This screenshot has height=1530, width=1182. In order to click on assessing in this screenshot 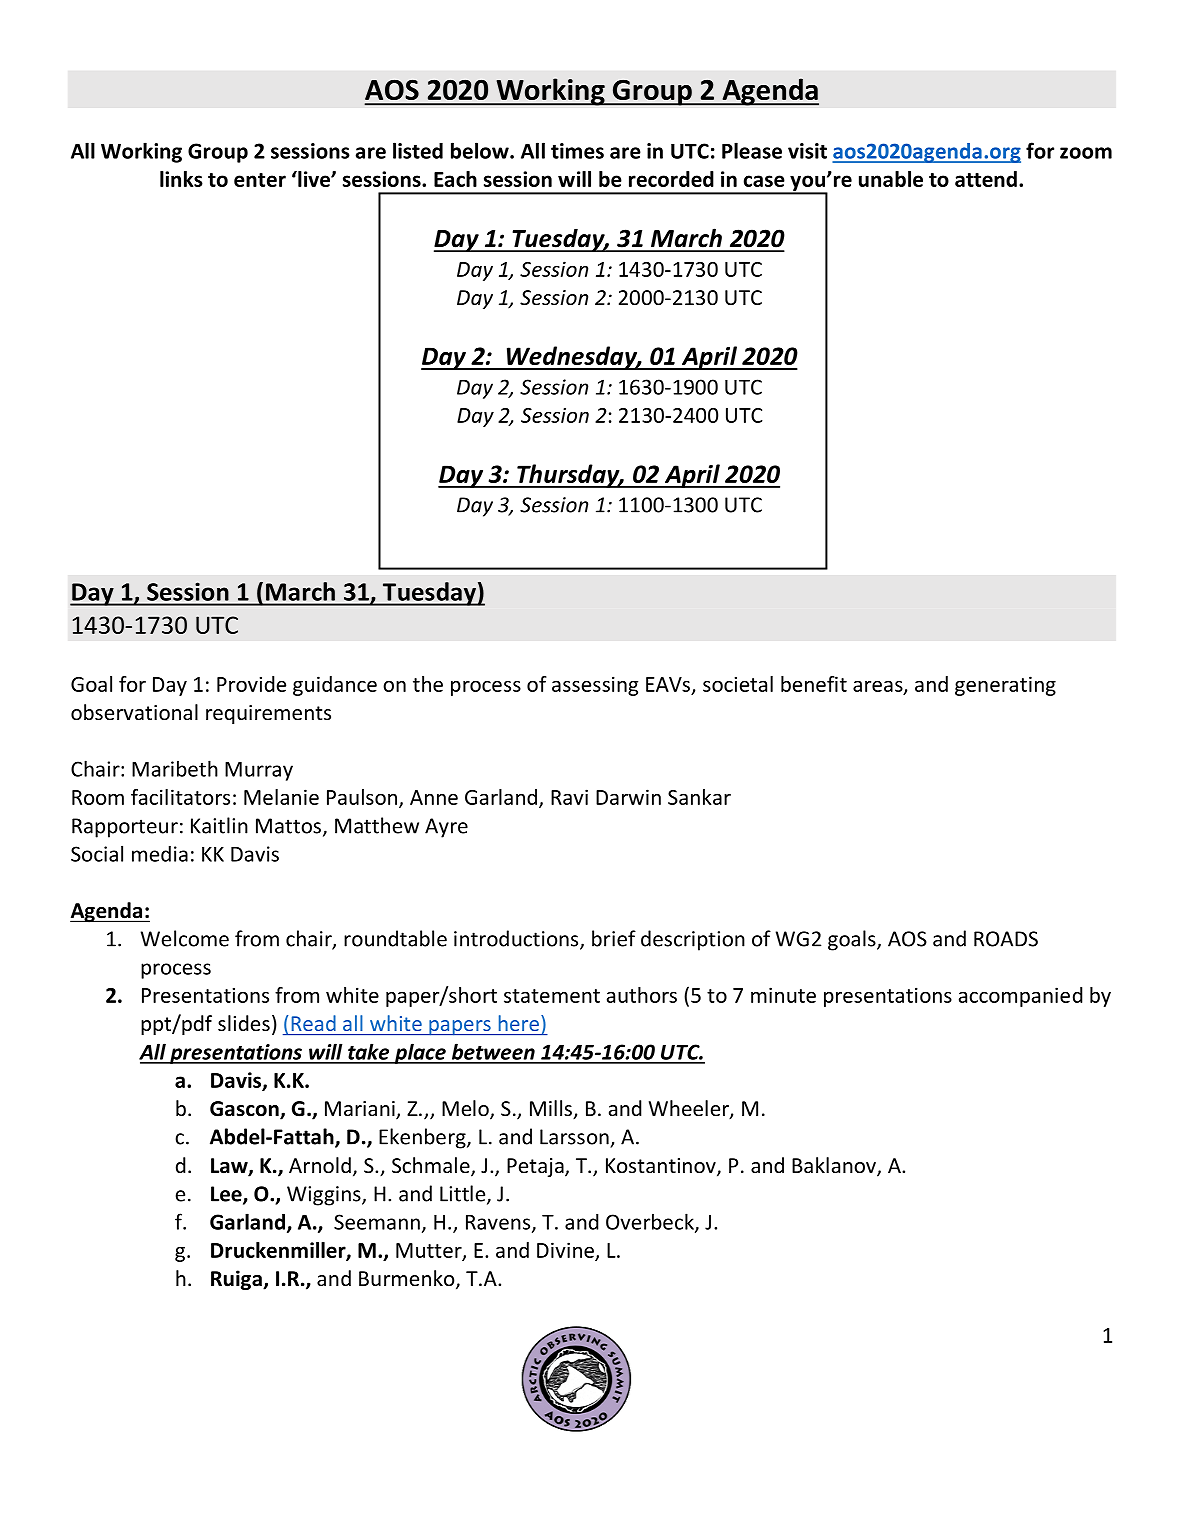, I will do `click(595, 686)`.
